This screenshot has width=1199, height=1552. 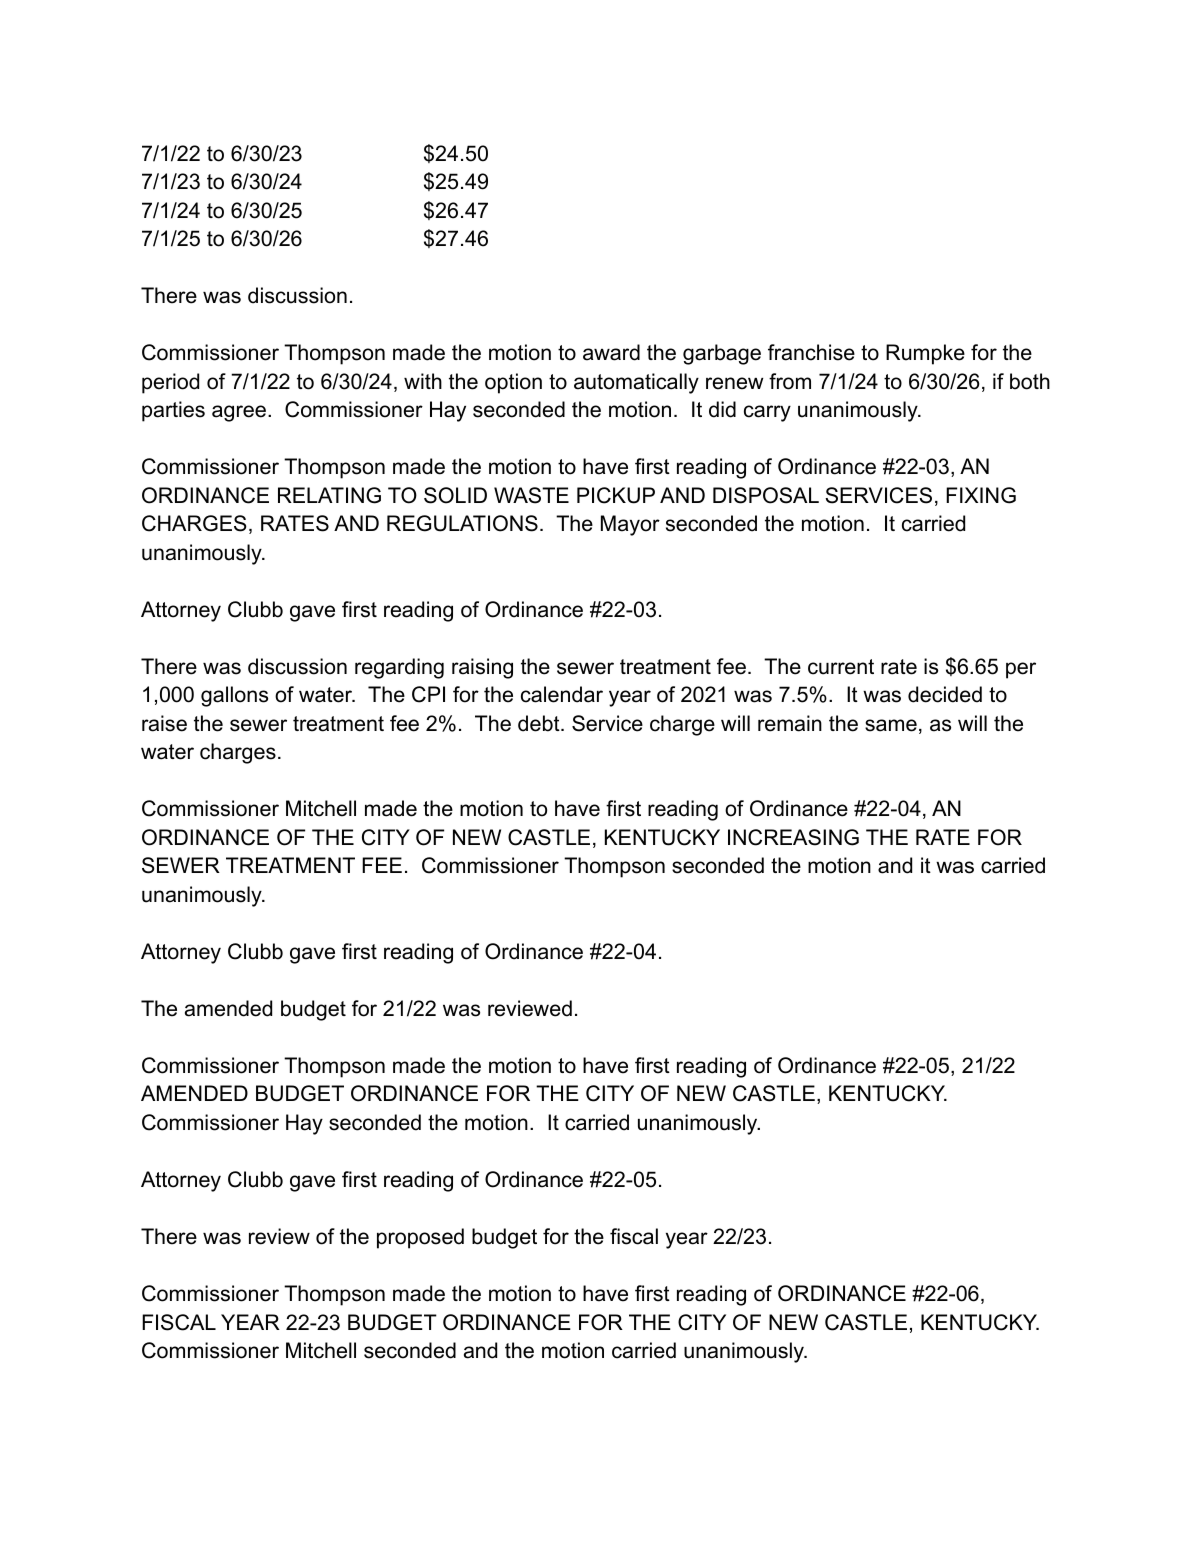 What do you see at coordinates (420, 1238) in the screenshot?
I see `proposed` at bounding box center [420, 1238].
